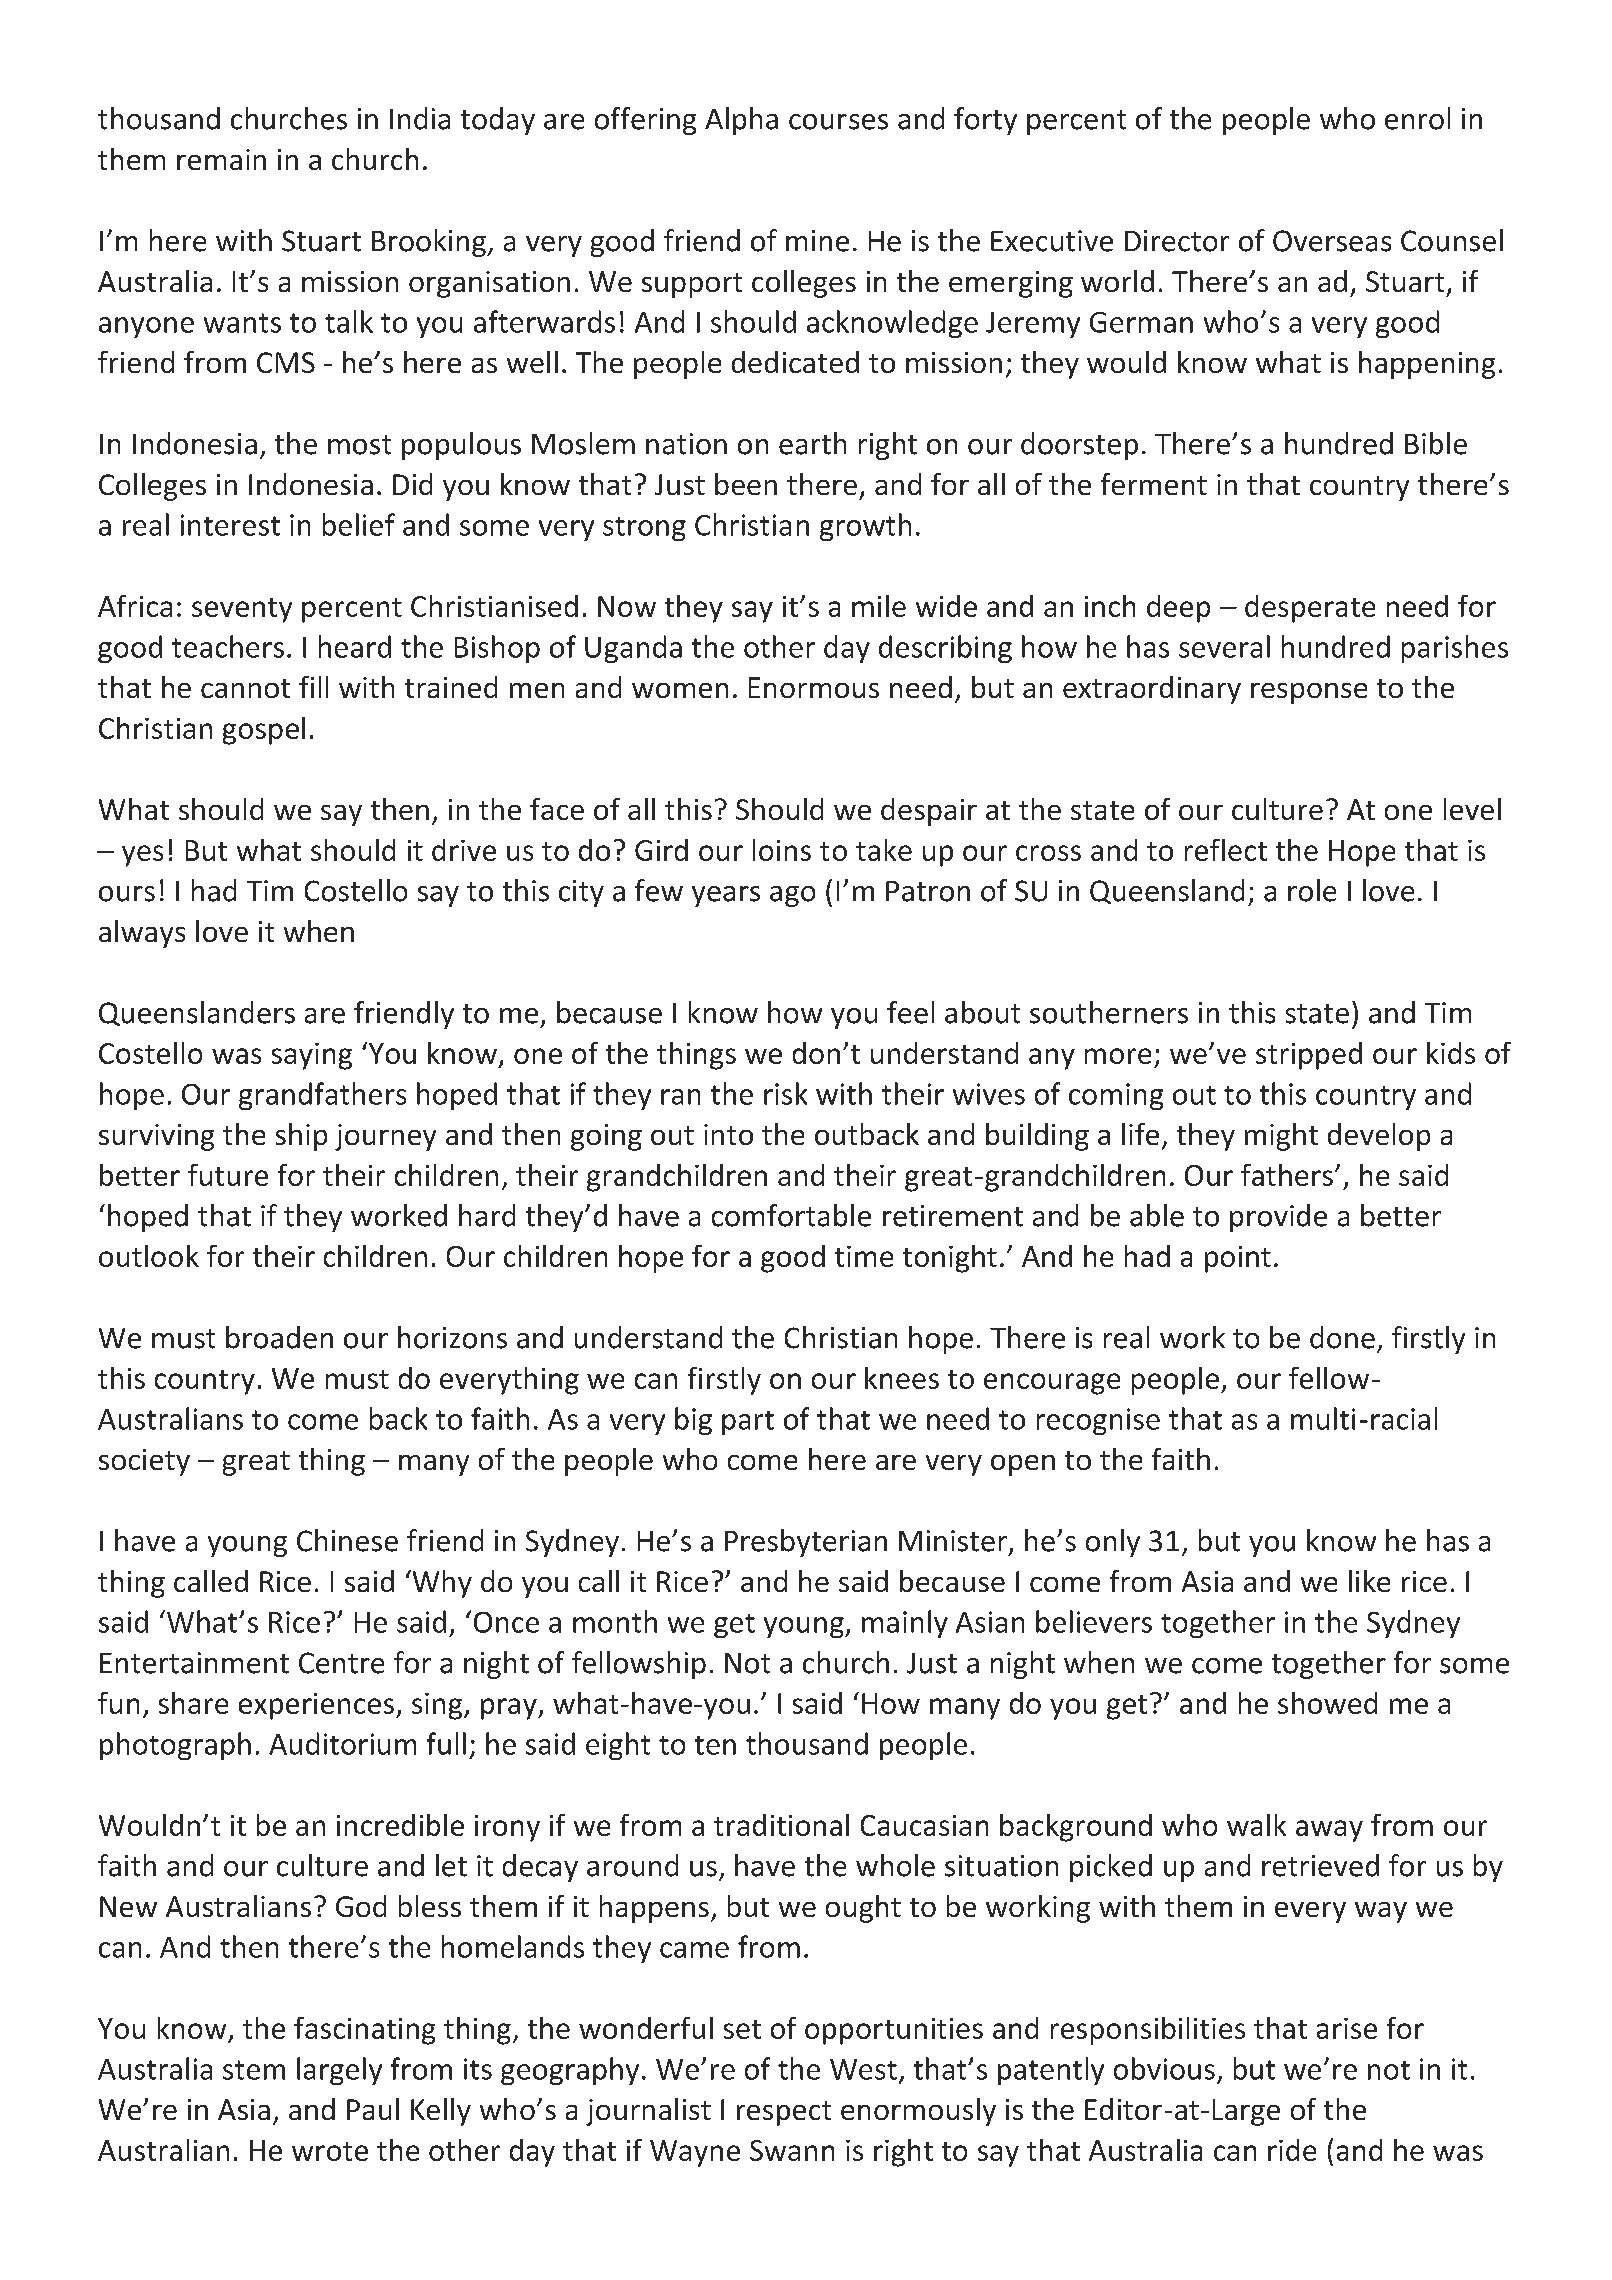 The image size is (1612, 2280). I want to click on Overseas, so click(1332, 241).
